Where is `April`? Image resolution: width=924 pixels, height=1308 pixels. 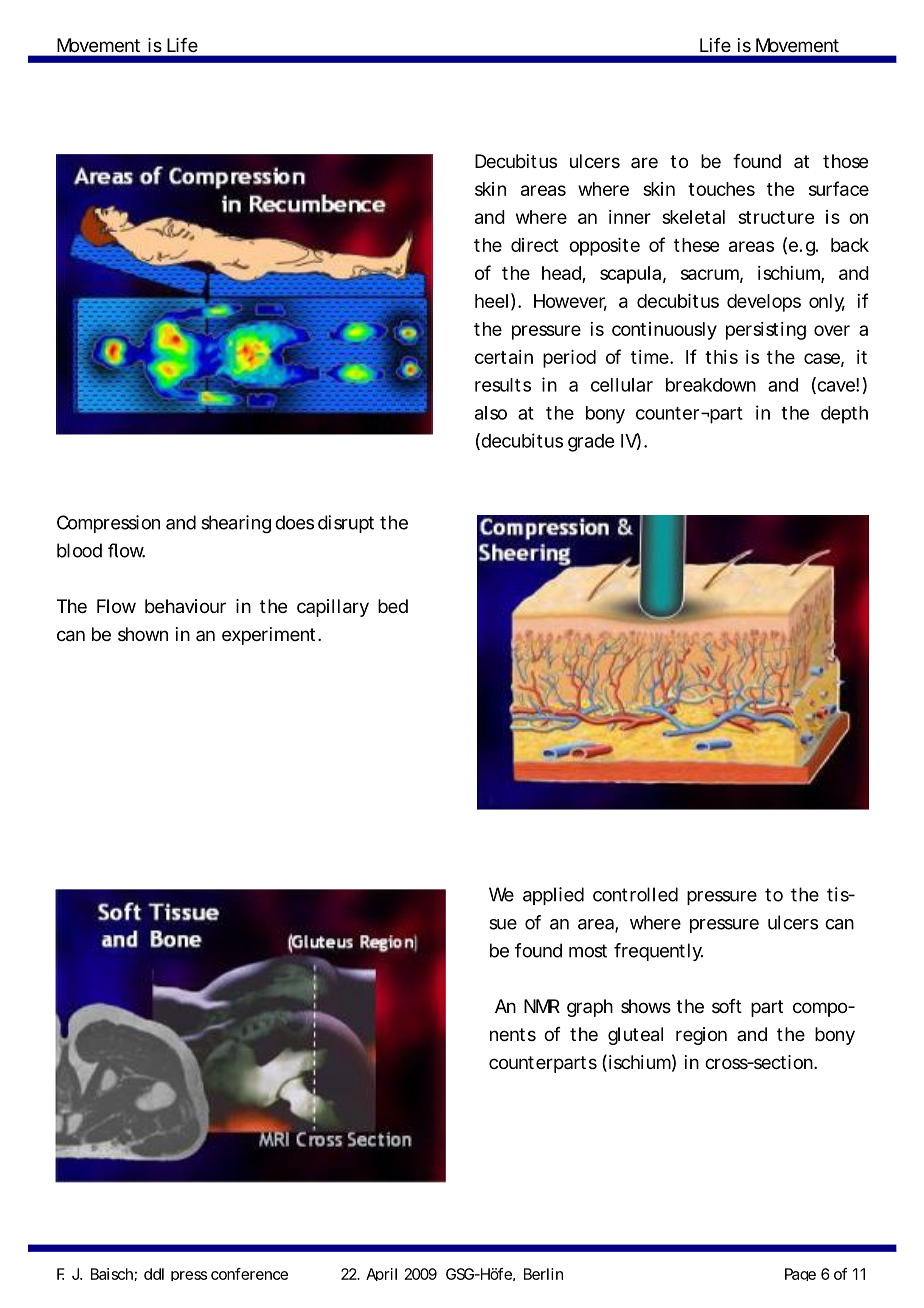
April is located at coordinates (381, 1274).
